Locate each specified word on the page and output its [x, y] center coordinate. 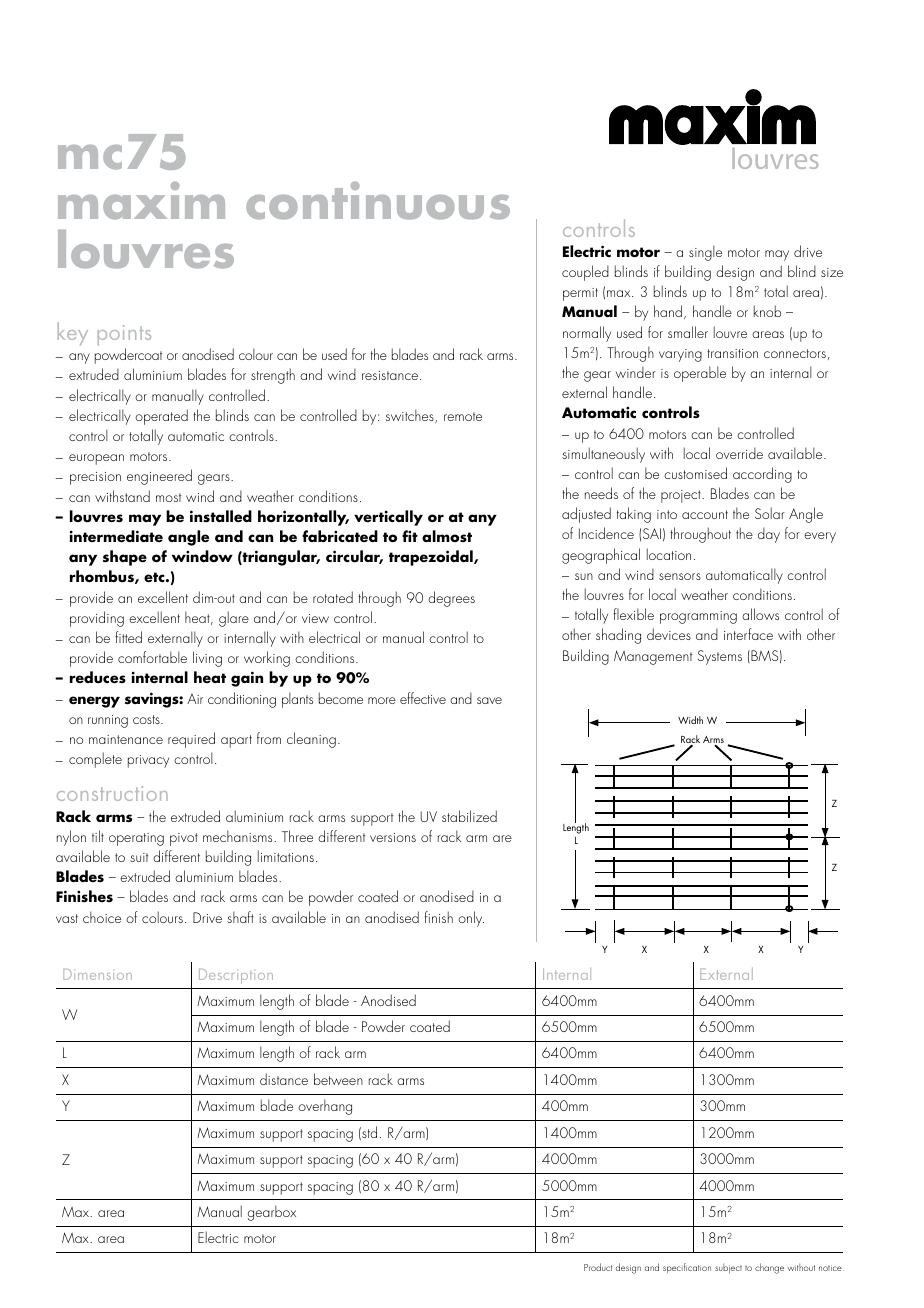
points [124, 337]
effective [423, 698]
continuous [378, 200]
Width [690, 720]
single [705, 253]
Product [598, 1267]
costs [147, 719]
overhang [325, 1107]
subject [728, 1268]
